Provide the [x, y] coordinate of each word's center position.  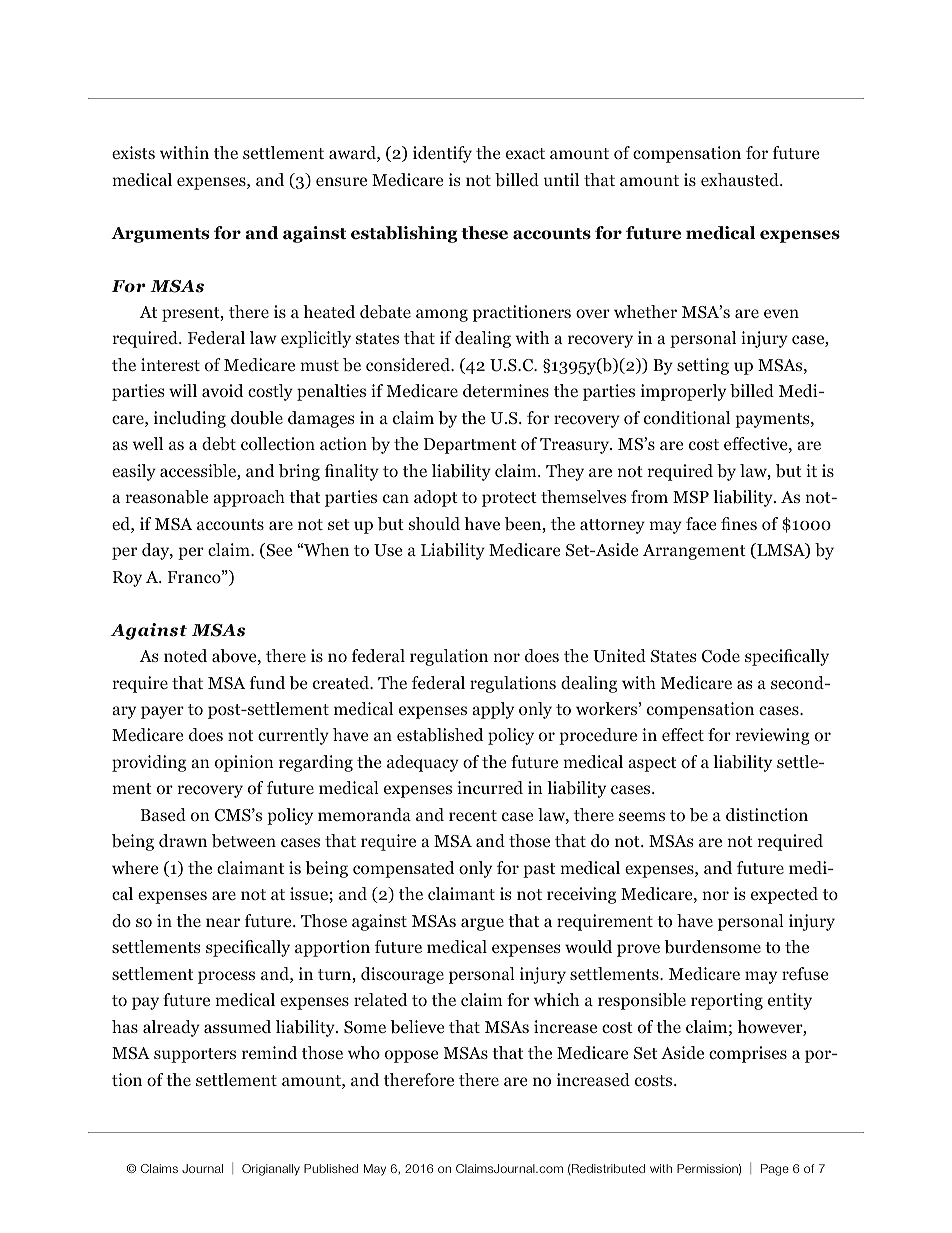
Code [721, 656]
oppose [411, 1056]
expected [784, 895]
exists [133, 152]
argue [482, 924]
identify [442, 154]
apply [493, 710]
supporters [195, 1055]
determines [506, 390]
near [223, 922]
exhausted [741, 179]
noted [185, 656]
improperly [683, 392]
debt [219, 444]
